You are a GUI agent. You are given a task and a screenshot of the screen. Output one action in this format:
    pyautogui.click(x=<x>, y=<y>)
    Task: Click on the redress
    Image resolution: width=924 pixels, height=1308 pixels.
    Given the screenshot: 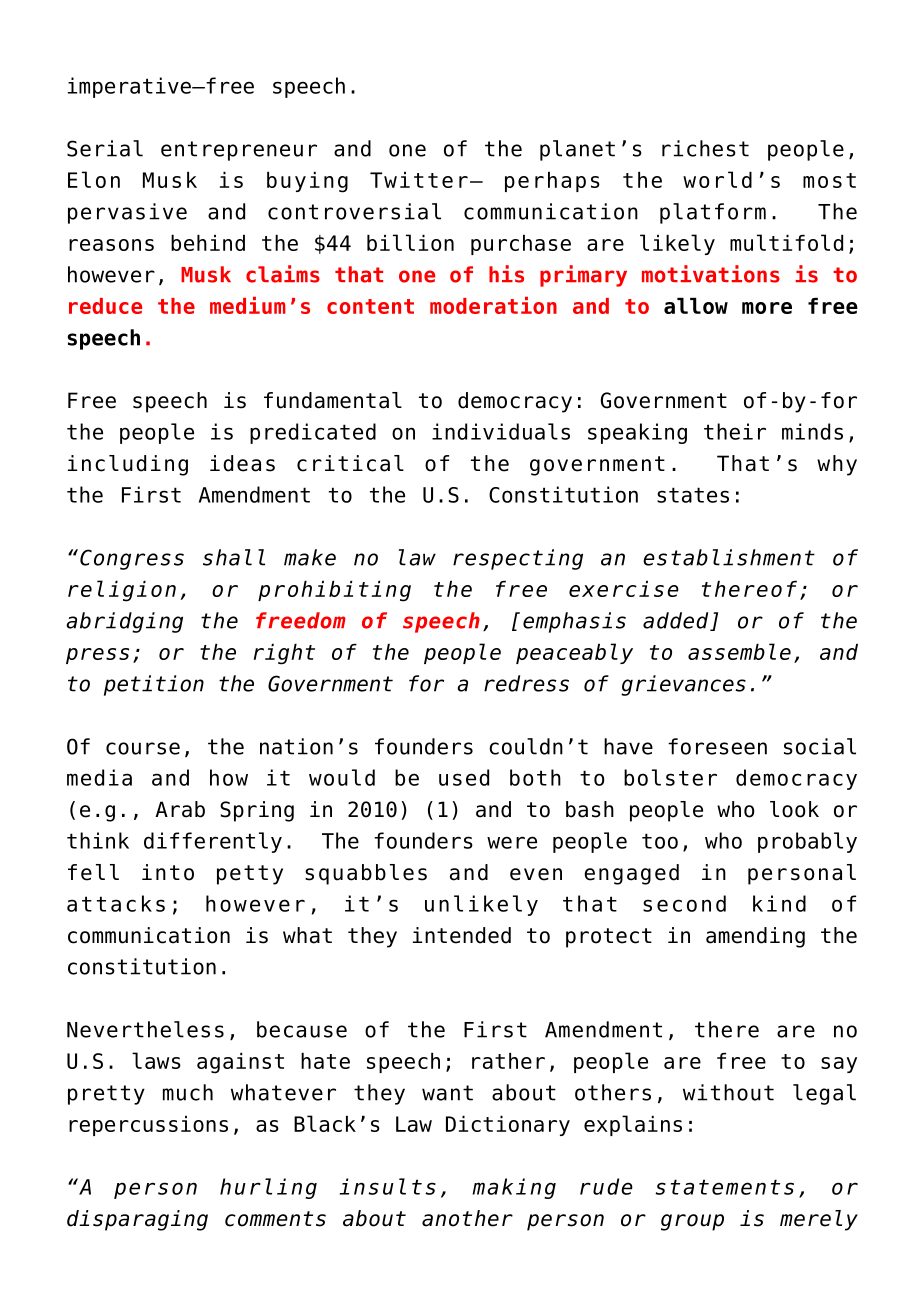 What is the action you would take?
    pyautogui.click(x=526, y=683)
